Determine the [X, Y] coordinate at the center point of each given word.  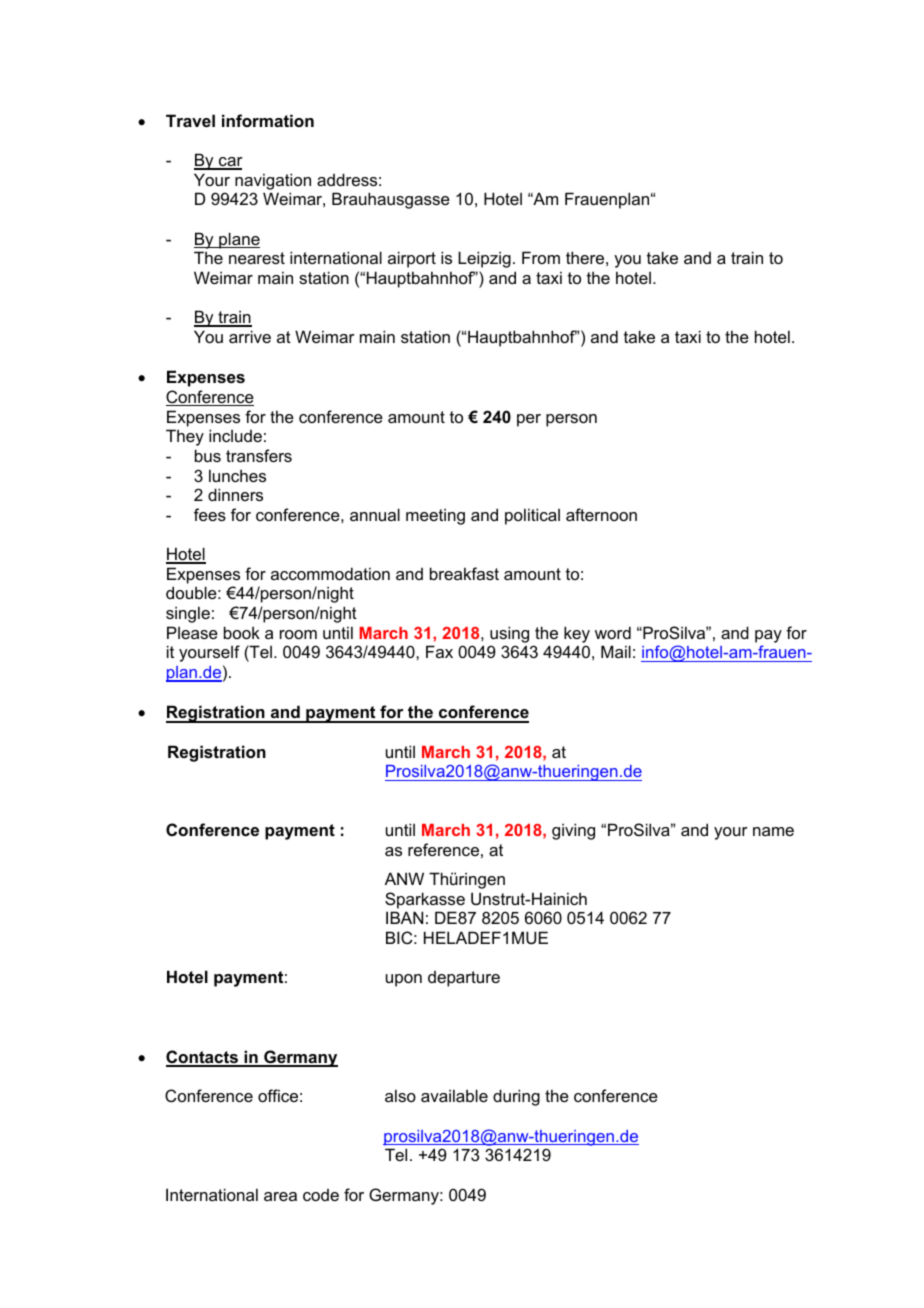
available [454, 1095]
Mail [616, 651]
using [509, 634]
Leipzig [484, 259]
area [280, 1196]
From [541, 257]
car [230, 163]
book [242, 632]
